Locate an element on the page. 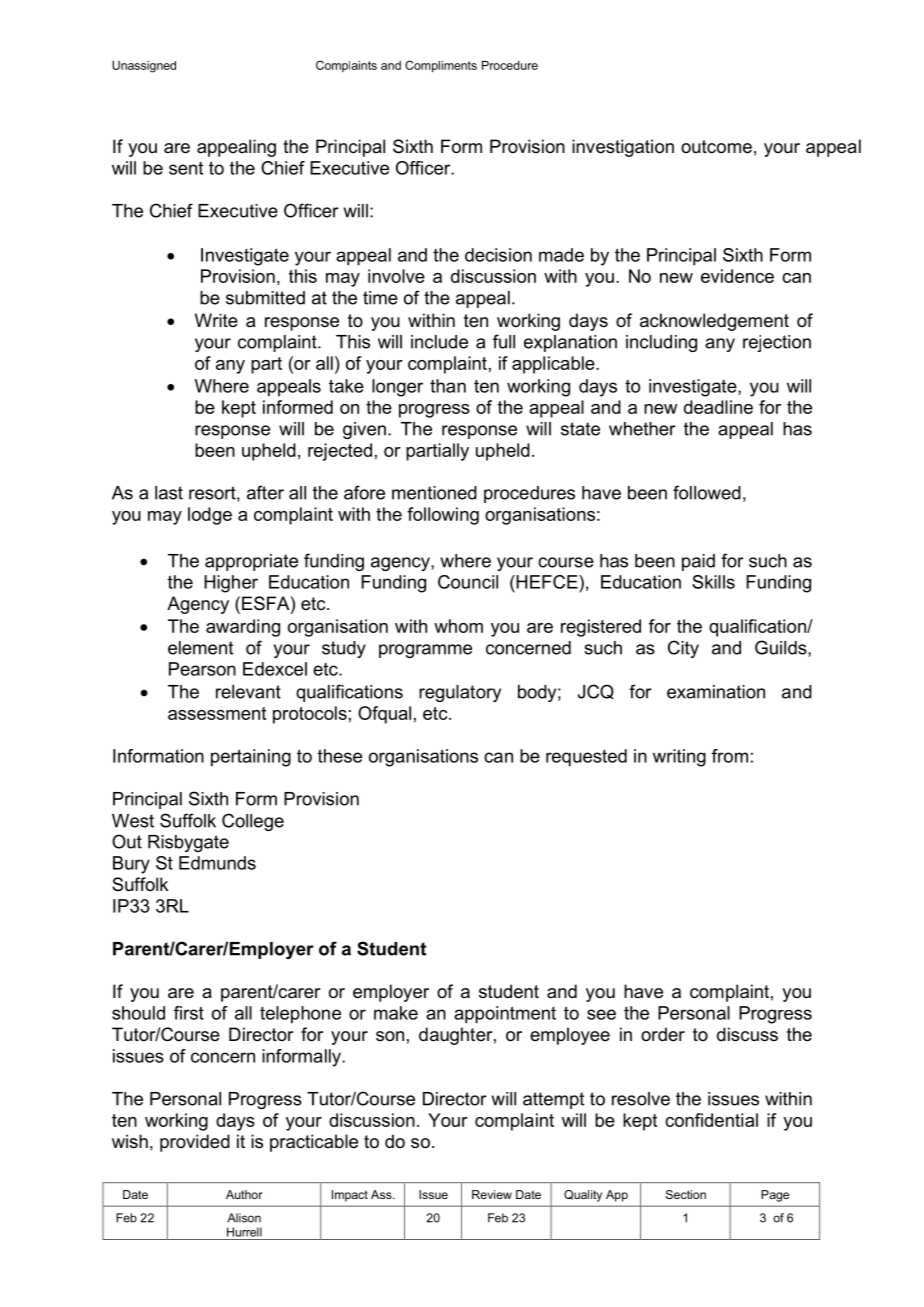 This document has height=1307, width=924. whom is located at coordinates (458, 626).
